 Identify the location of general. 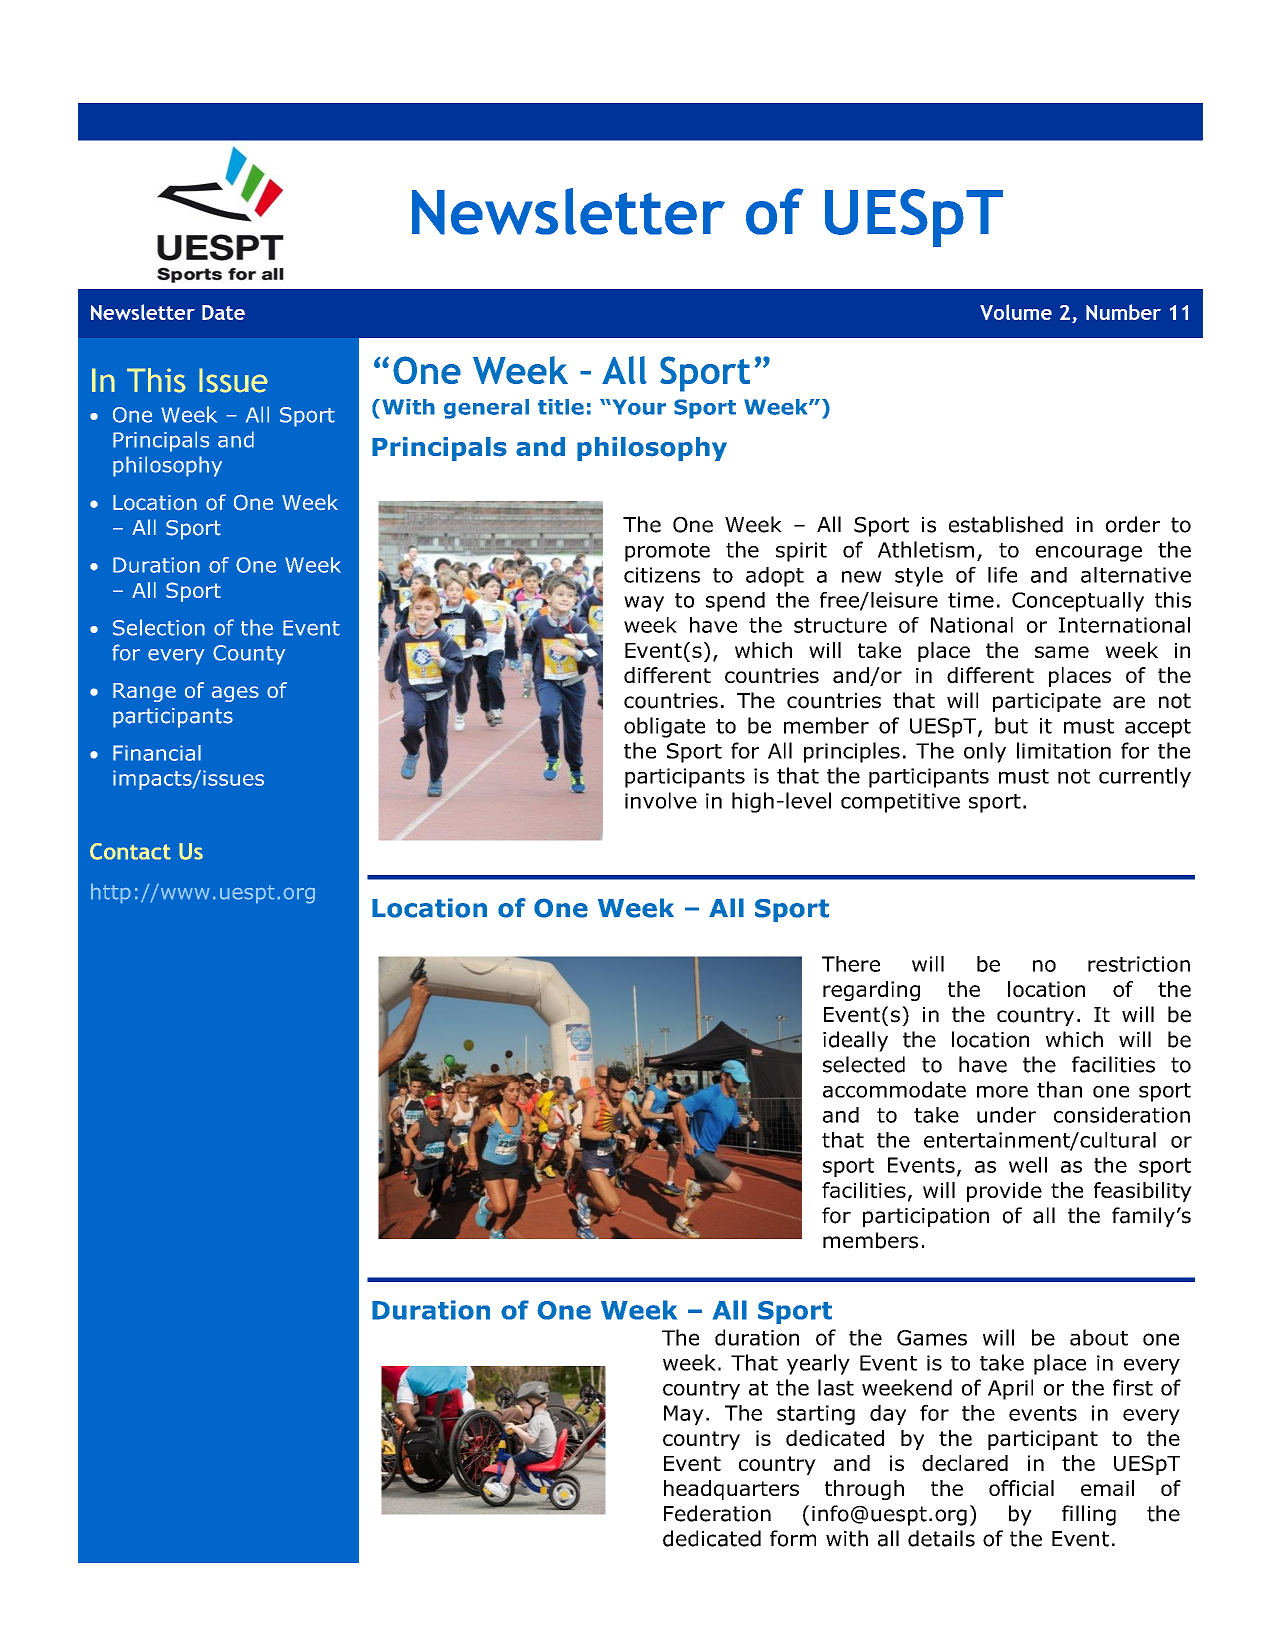
(486, 409).
